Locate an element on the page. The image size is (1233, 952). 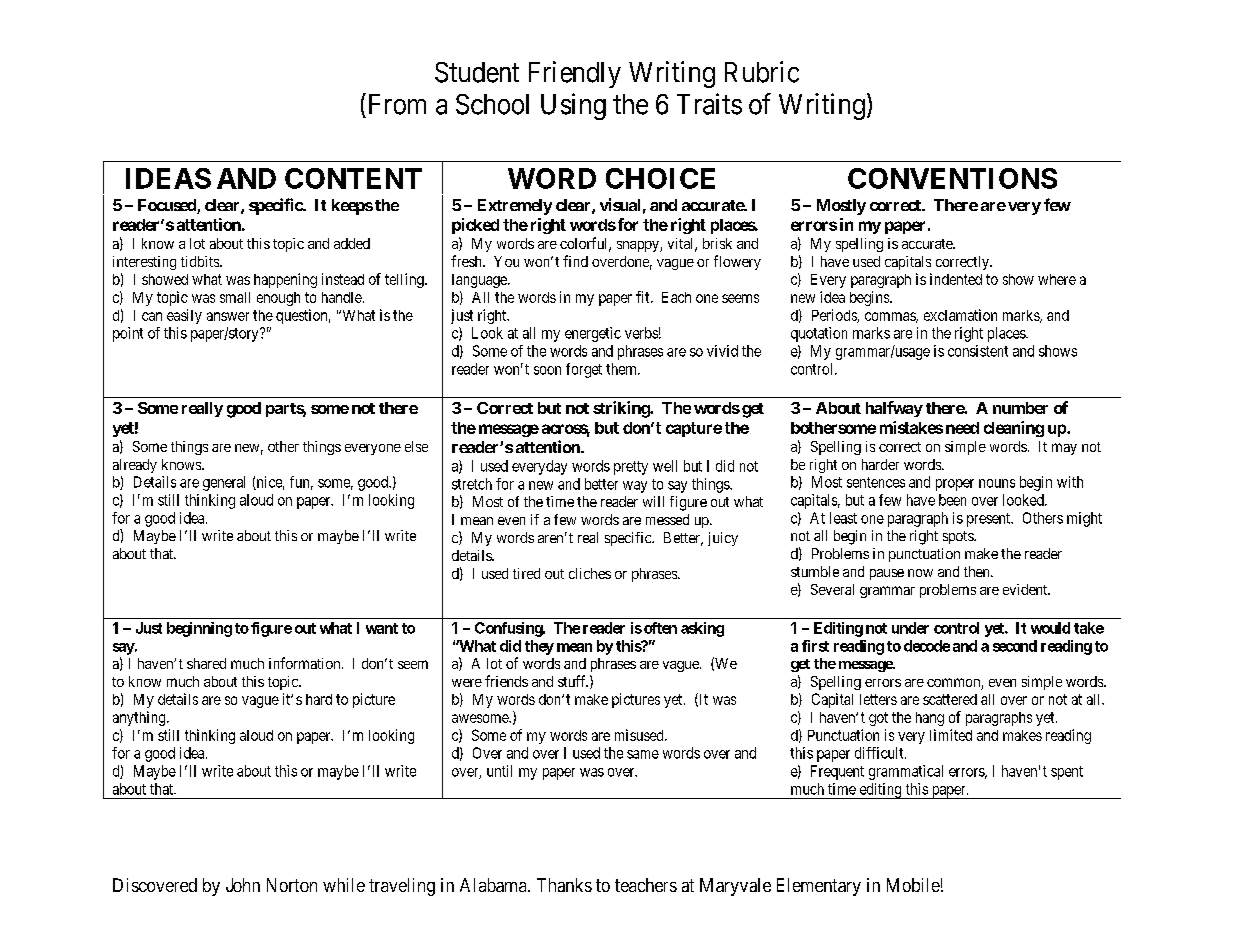
general is located at coordinates (224, 483).
